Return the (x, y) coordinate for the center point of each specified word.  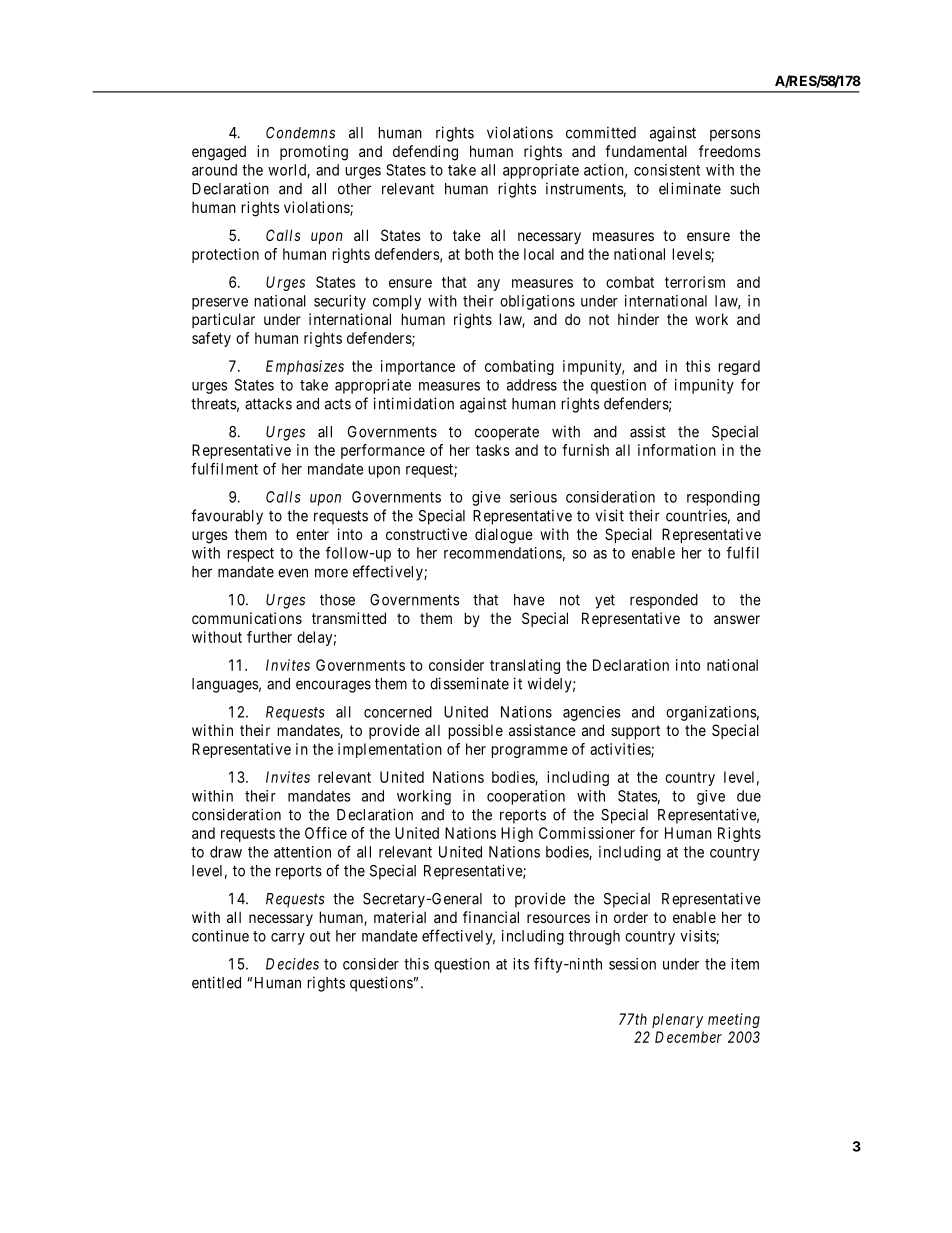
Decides (292, 964)
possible (475, 731)
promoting (314, 153)
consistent (667, 170)
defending (425, 153)
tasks (493, 450)
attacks (268, 404)
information (677, 450)
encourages (333, 686)
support (635, 732)
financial (491, 917)
